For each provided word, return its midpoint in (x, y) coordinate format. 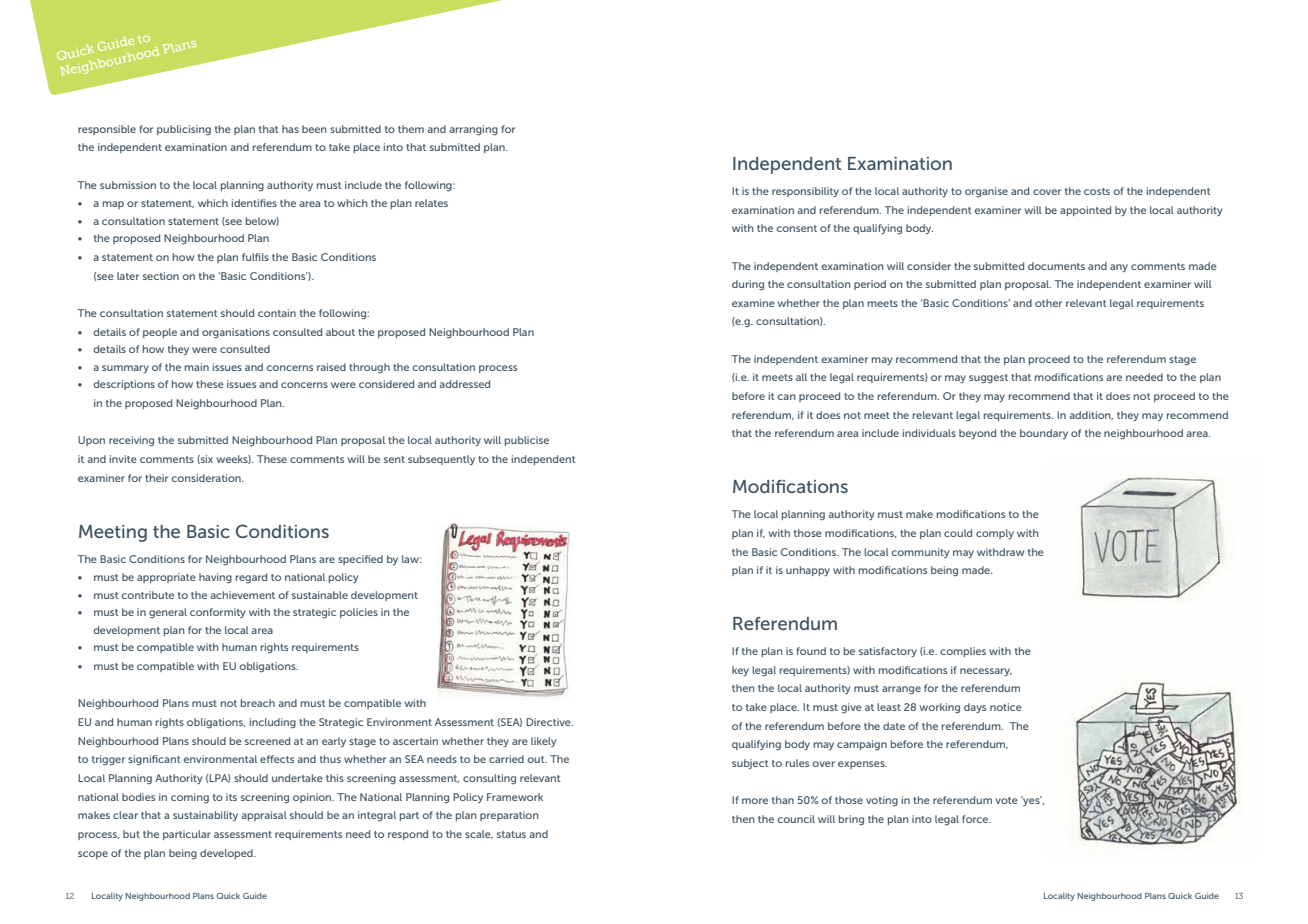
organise (986, 192)
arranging (473, 130)
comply (995, 534)
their (156, 478)
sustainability (205, 816)
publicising (184, 130)
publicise (527, 441)
